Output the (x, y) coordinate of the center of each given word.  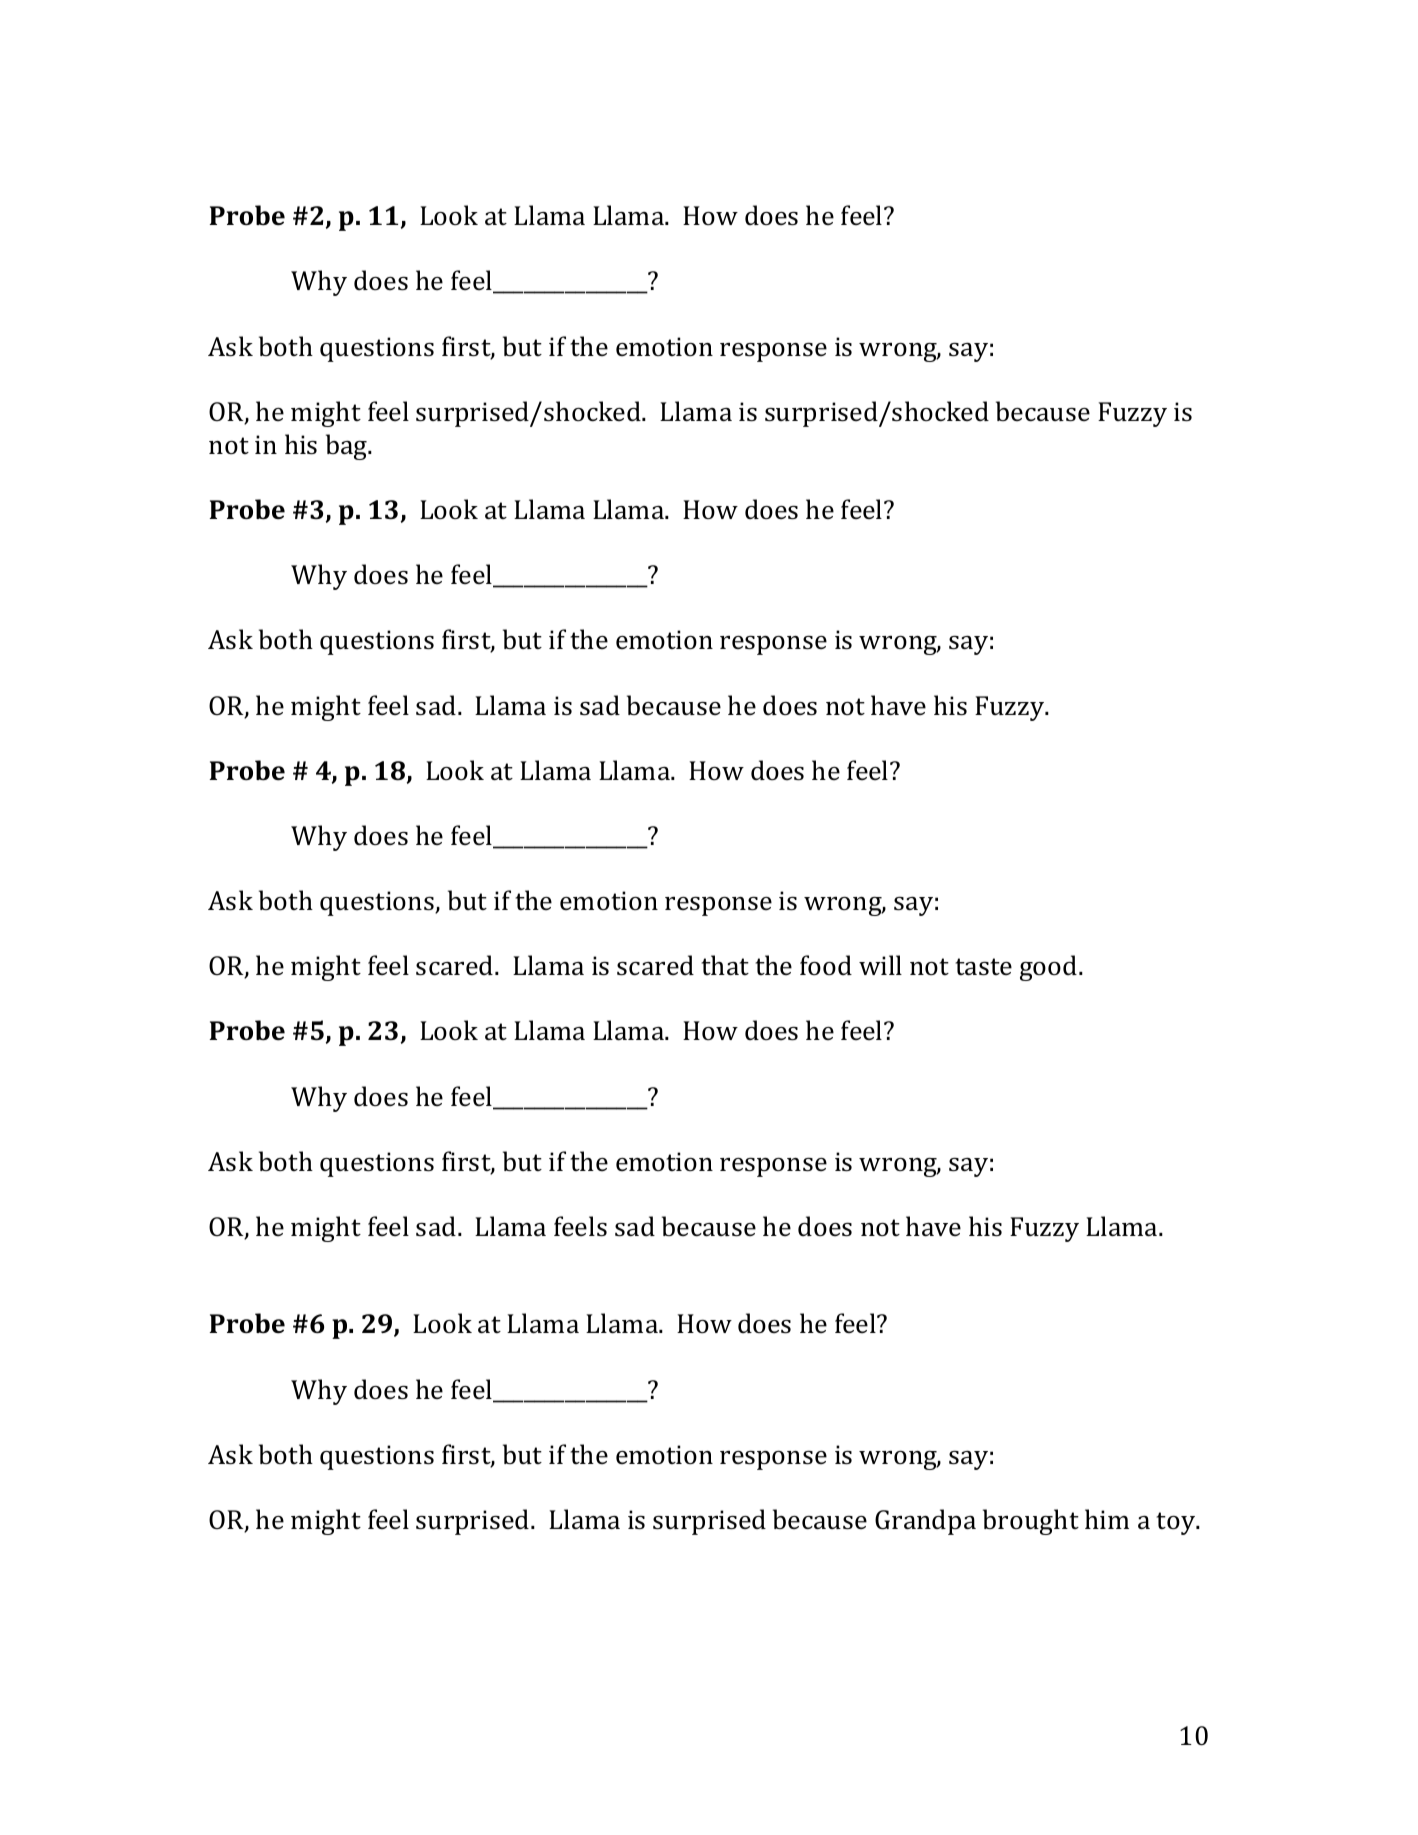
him (1107, 1519)
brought (1031, 1522)
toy (1177, 1523)
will (880, 965)
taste (983, 967)
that (725, 965)
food (826, 965)
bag (348, 447)
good (1050, 968)
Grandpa (925, 1522)
